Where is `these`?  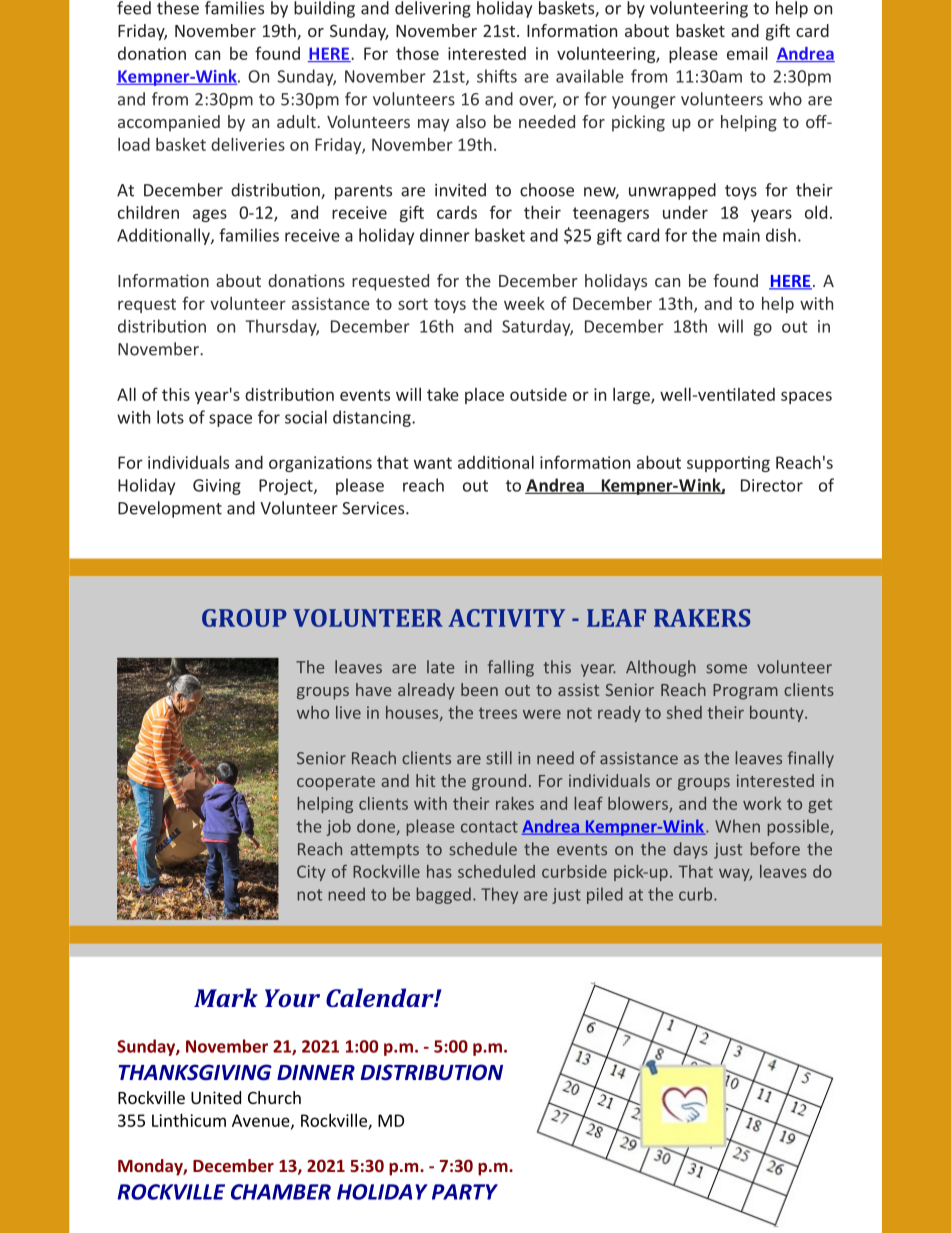 these is located at coordinates (178, 8).
